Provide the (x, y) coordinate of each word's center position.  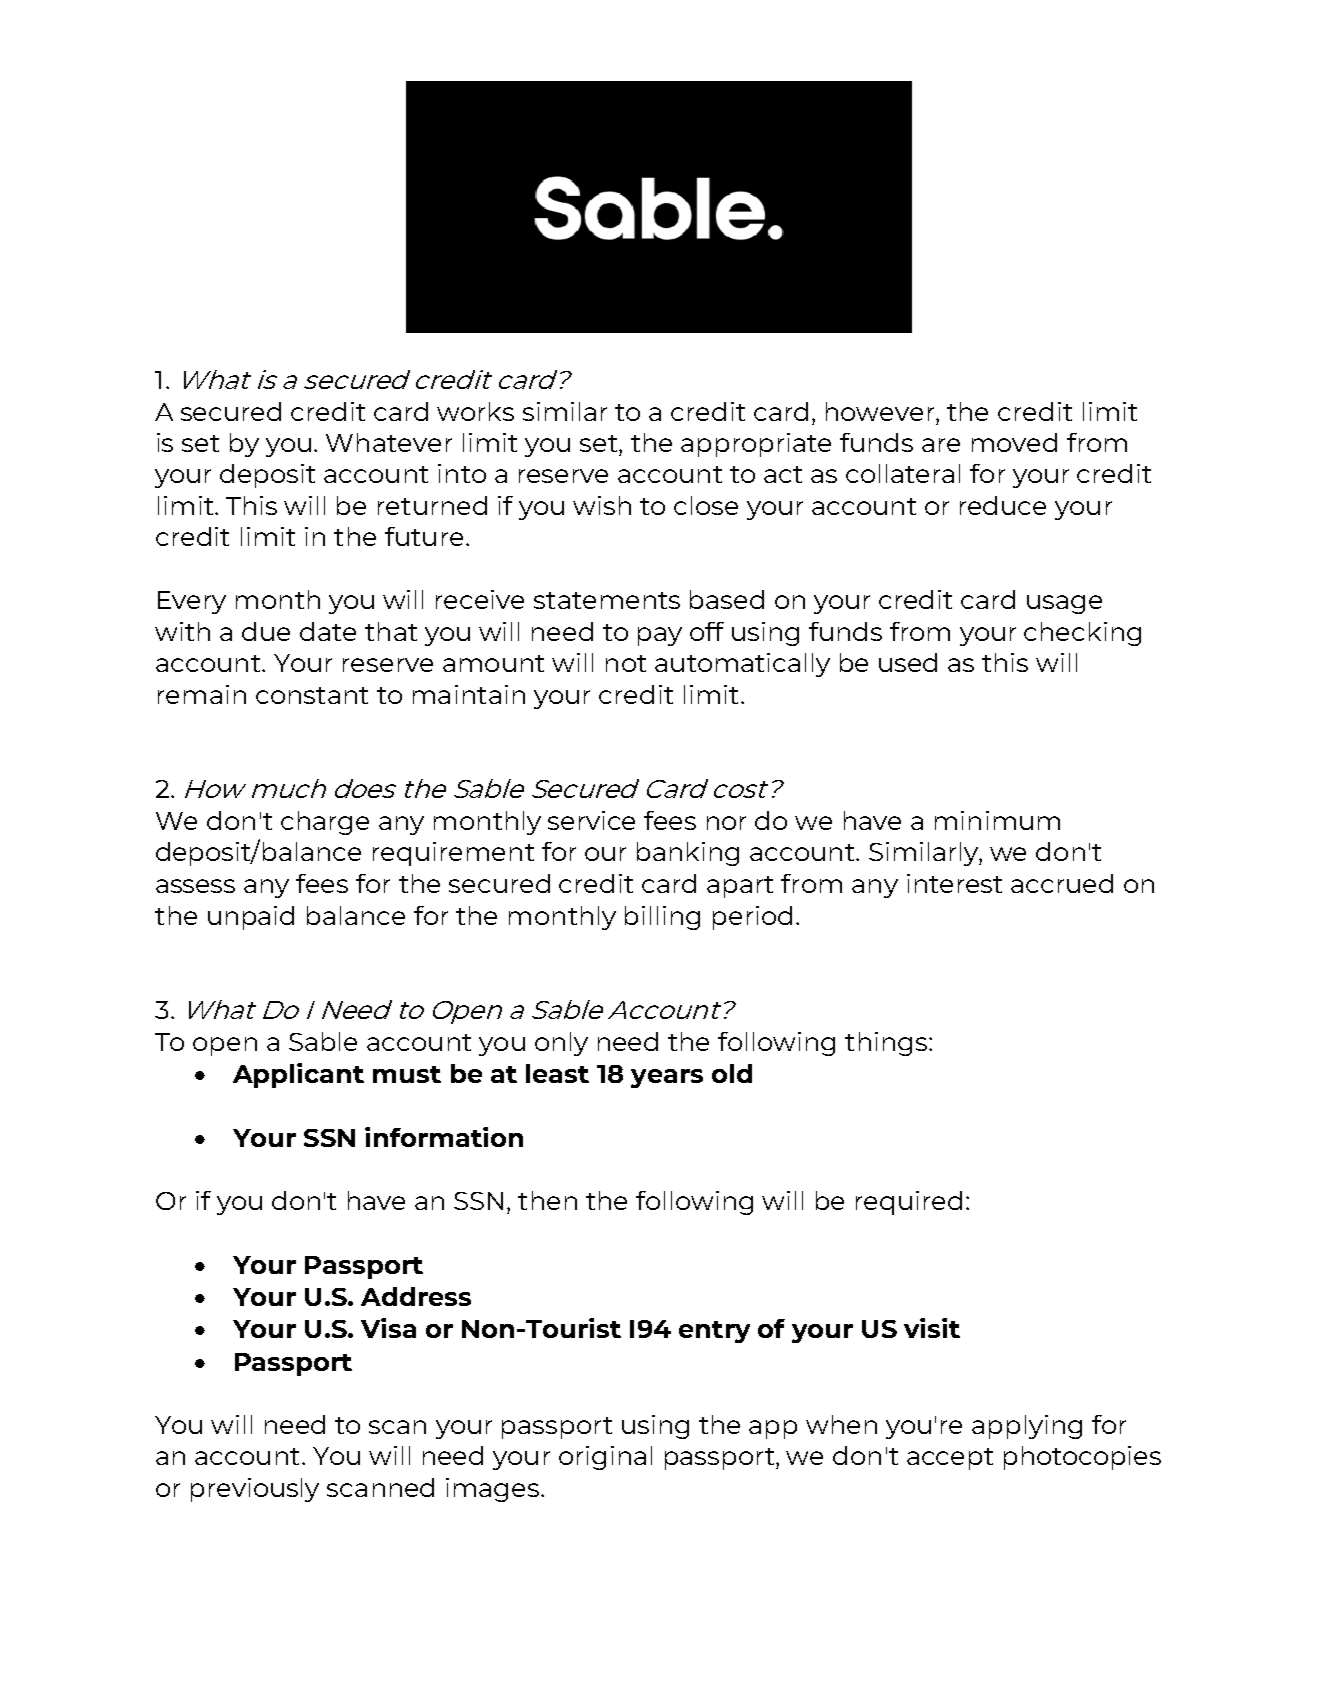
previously (255, 1490)
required (909, 1203)
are (941, 445)
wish (602, 505)
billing (662, 918)
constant (312, 695)
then (547, 1200)
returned (432, 505)
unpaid (251, 918)
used (908, 662)
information (444, 1137)
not (626, 663)
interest (954, 883)
